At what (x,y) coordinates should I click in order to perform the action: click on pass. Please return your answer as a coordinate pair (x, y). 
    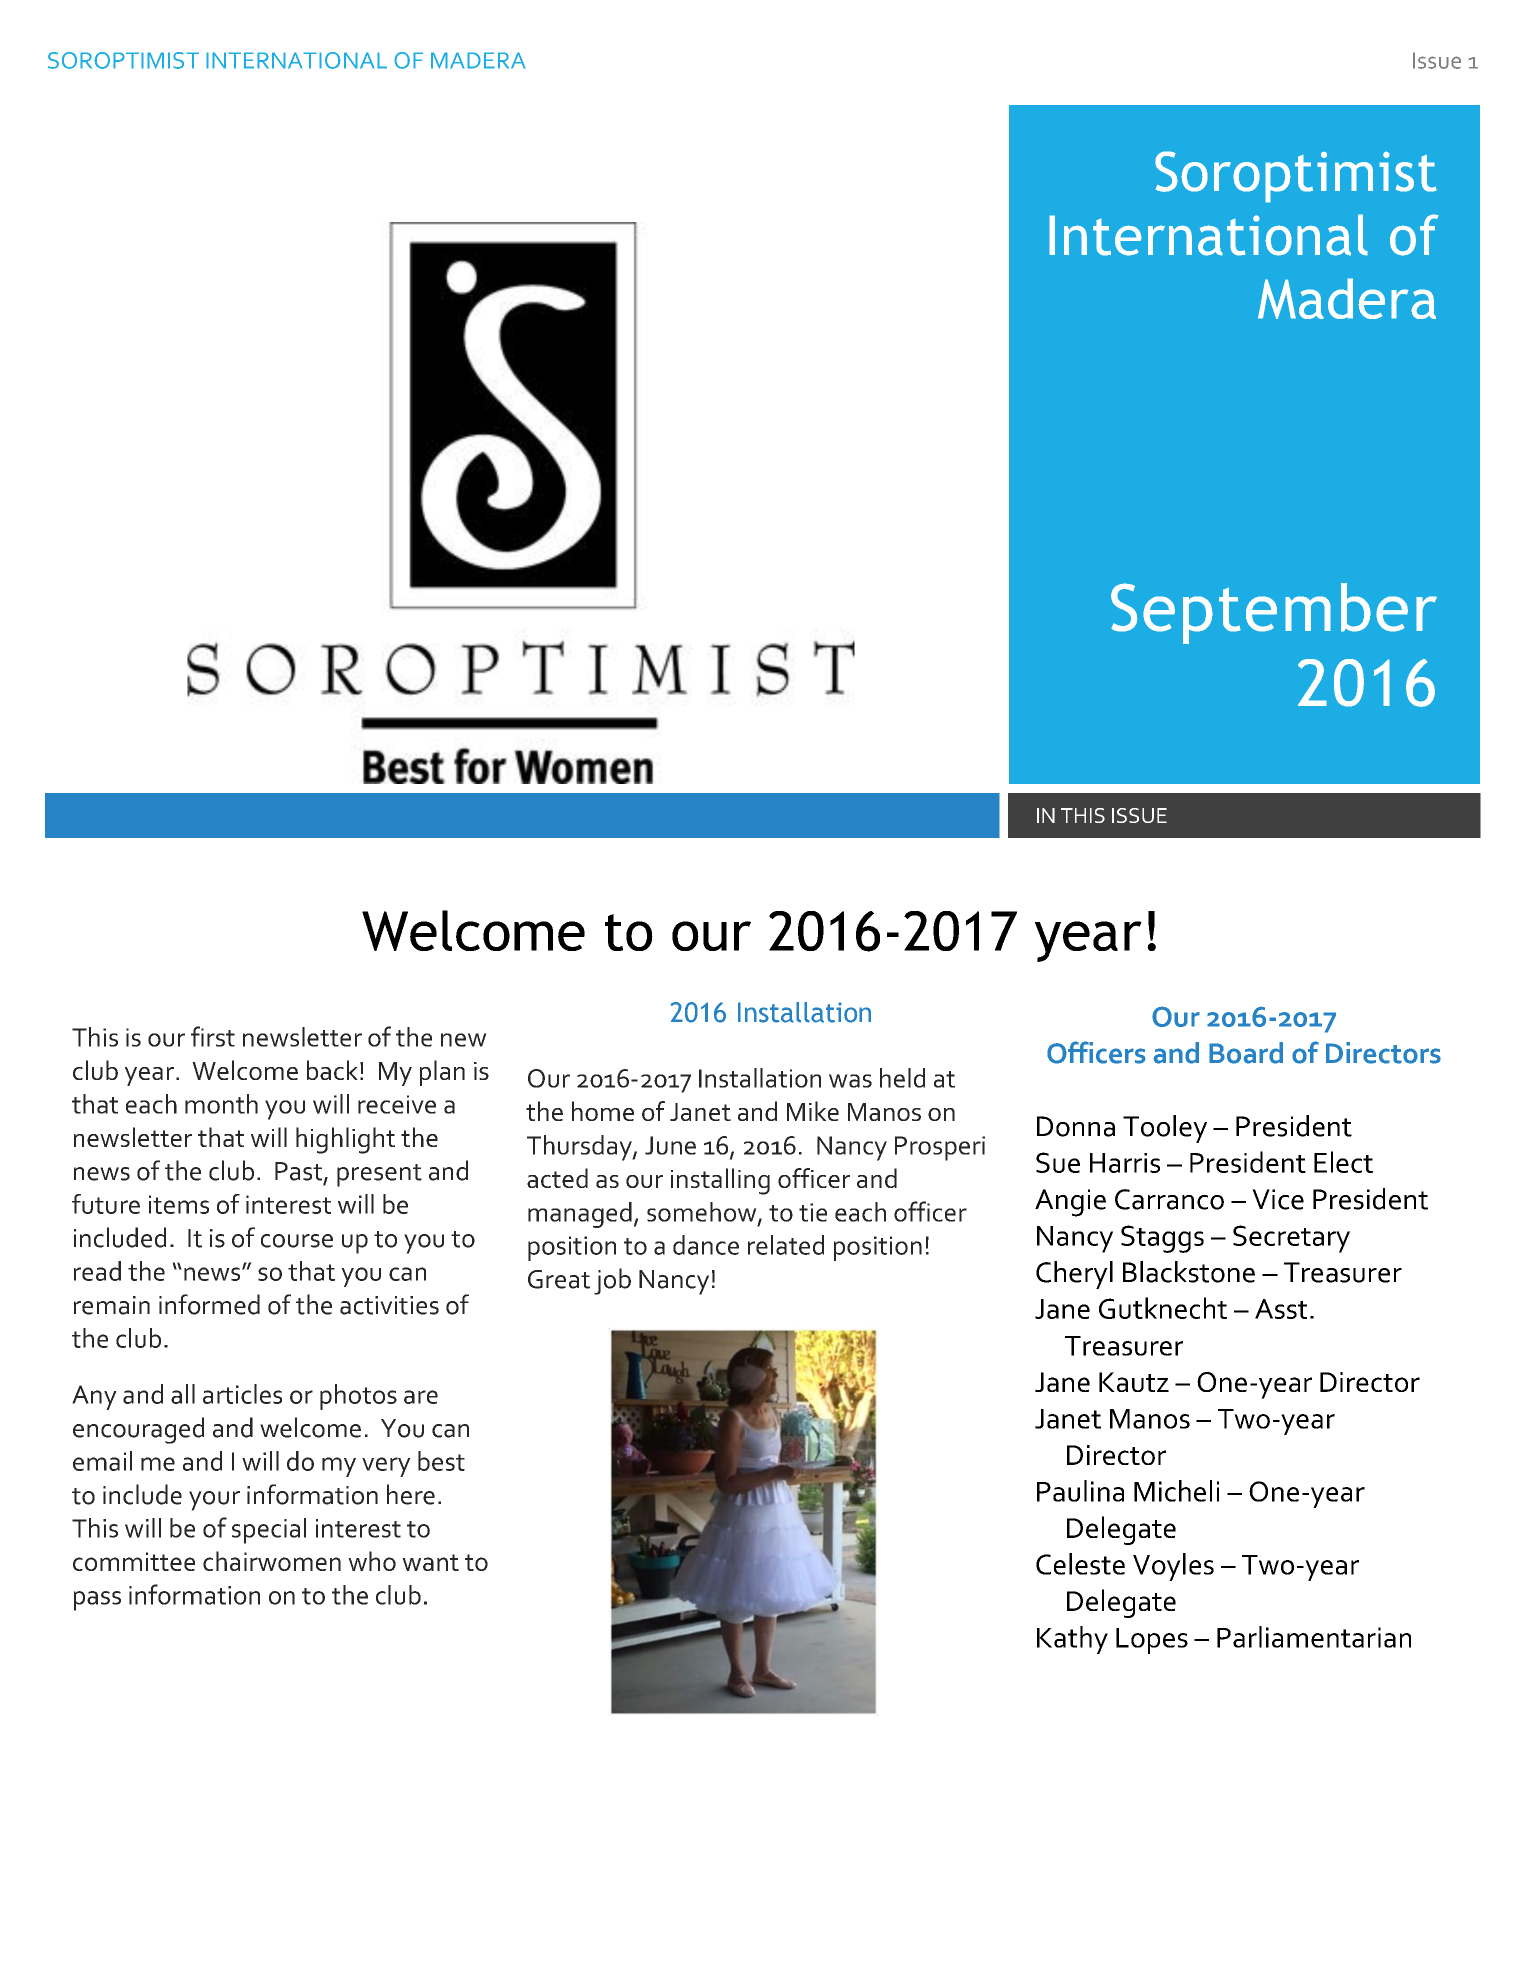
    Looking at the image, I should click on (97, 1601).
